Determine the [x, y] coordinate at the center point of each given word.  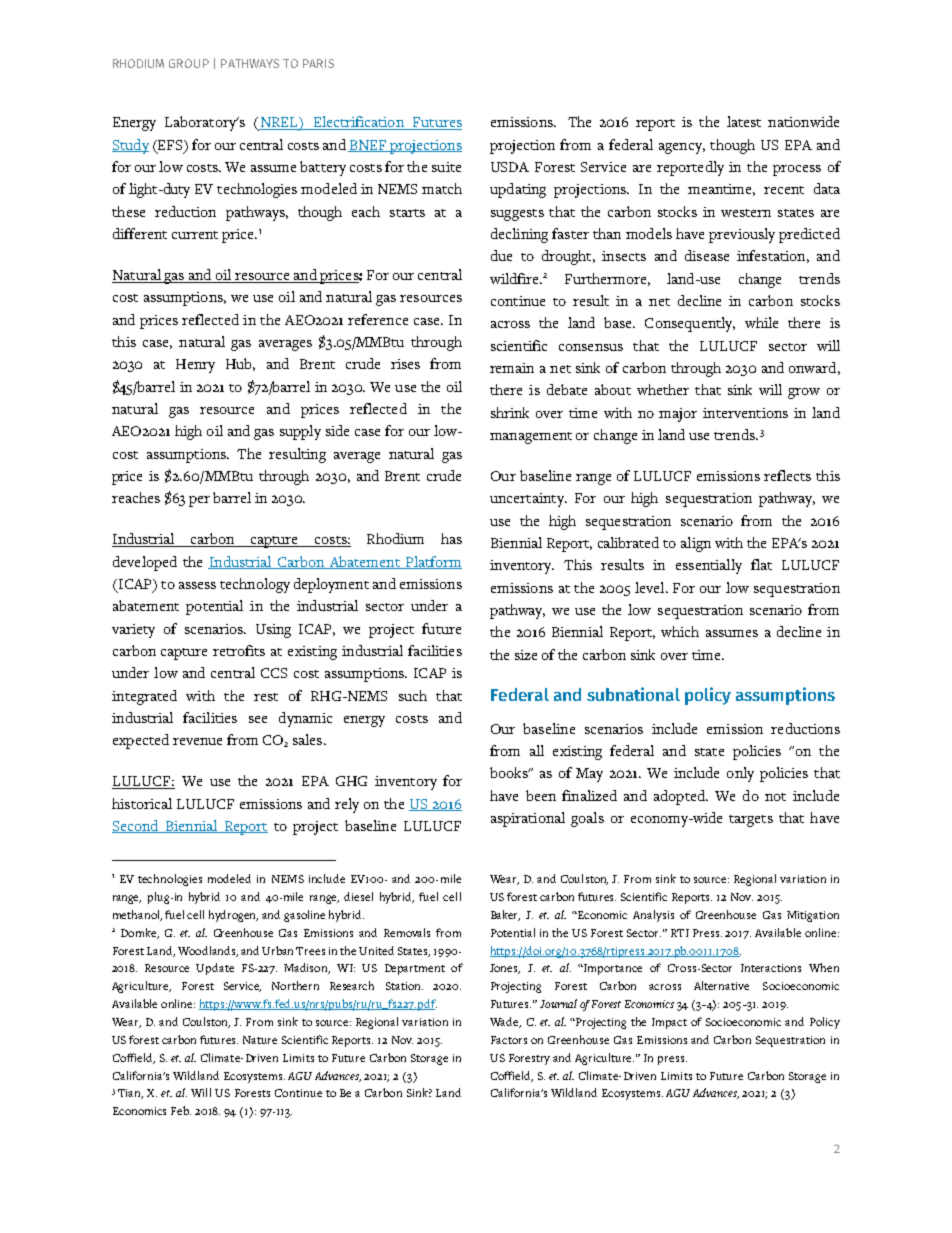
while [761, 322]
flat [761, 564]
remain [512, 368]
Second [136, 826]
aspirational [528, 819]
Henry [195, 366]
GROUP [189, 63]
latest [744, 121]
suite [446, 167]
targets [751, 821]
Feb [181, 1110]
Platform [433, 562]
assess [197, 585]
